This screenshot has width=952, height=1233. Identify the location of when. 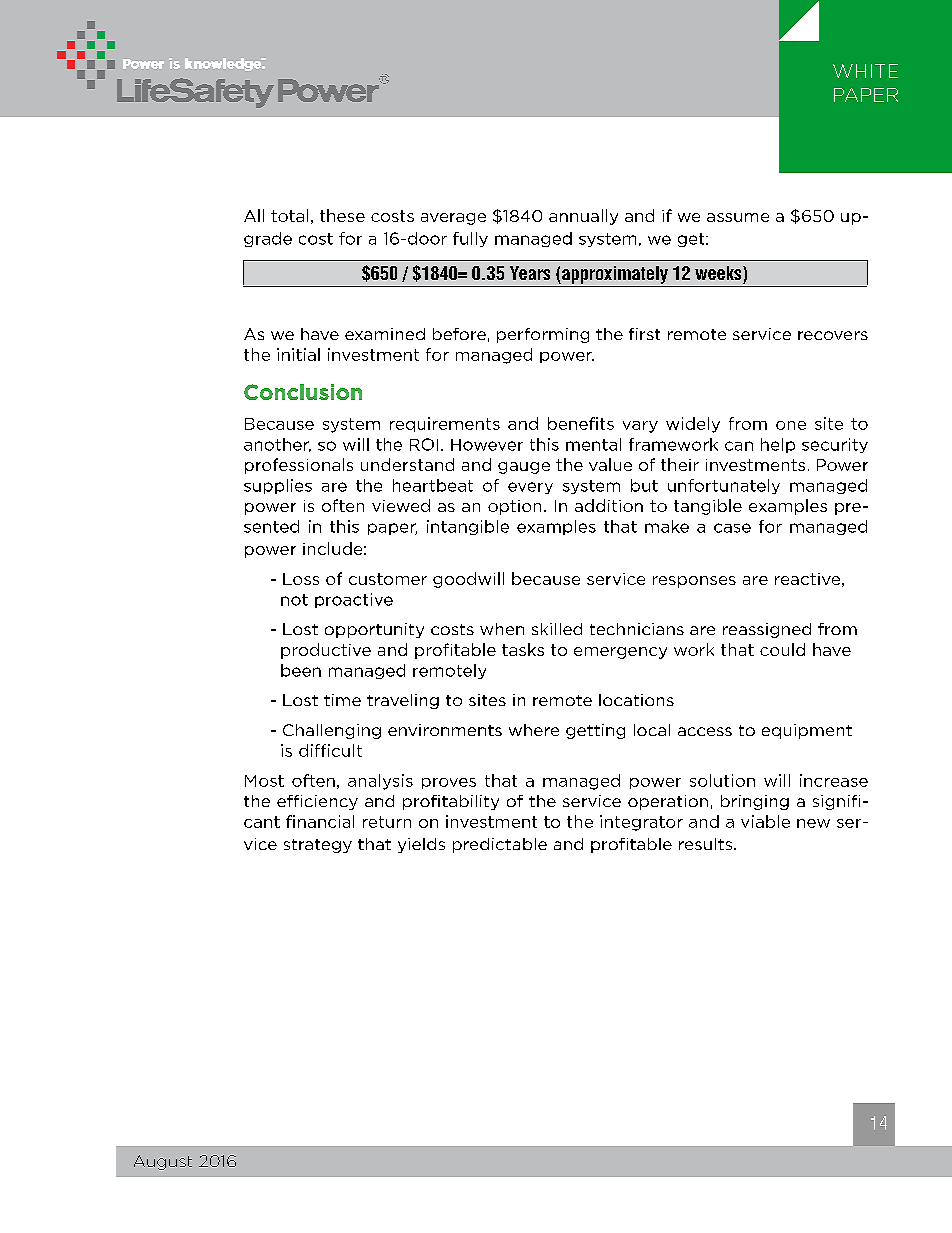
(502, 629).
